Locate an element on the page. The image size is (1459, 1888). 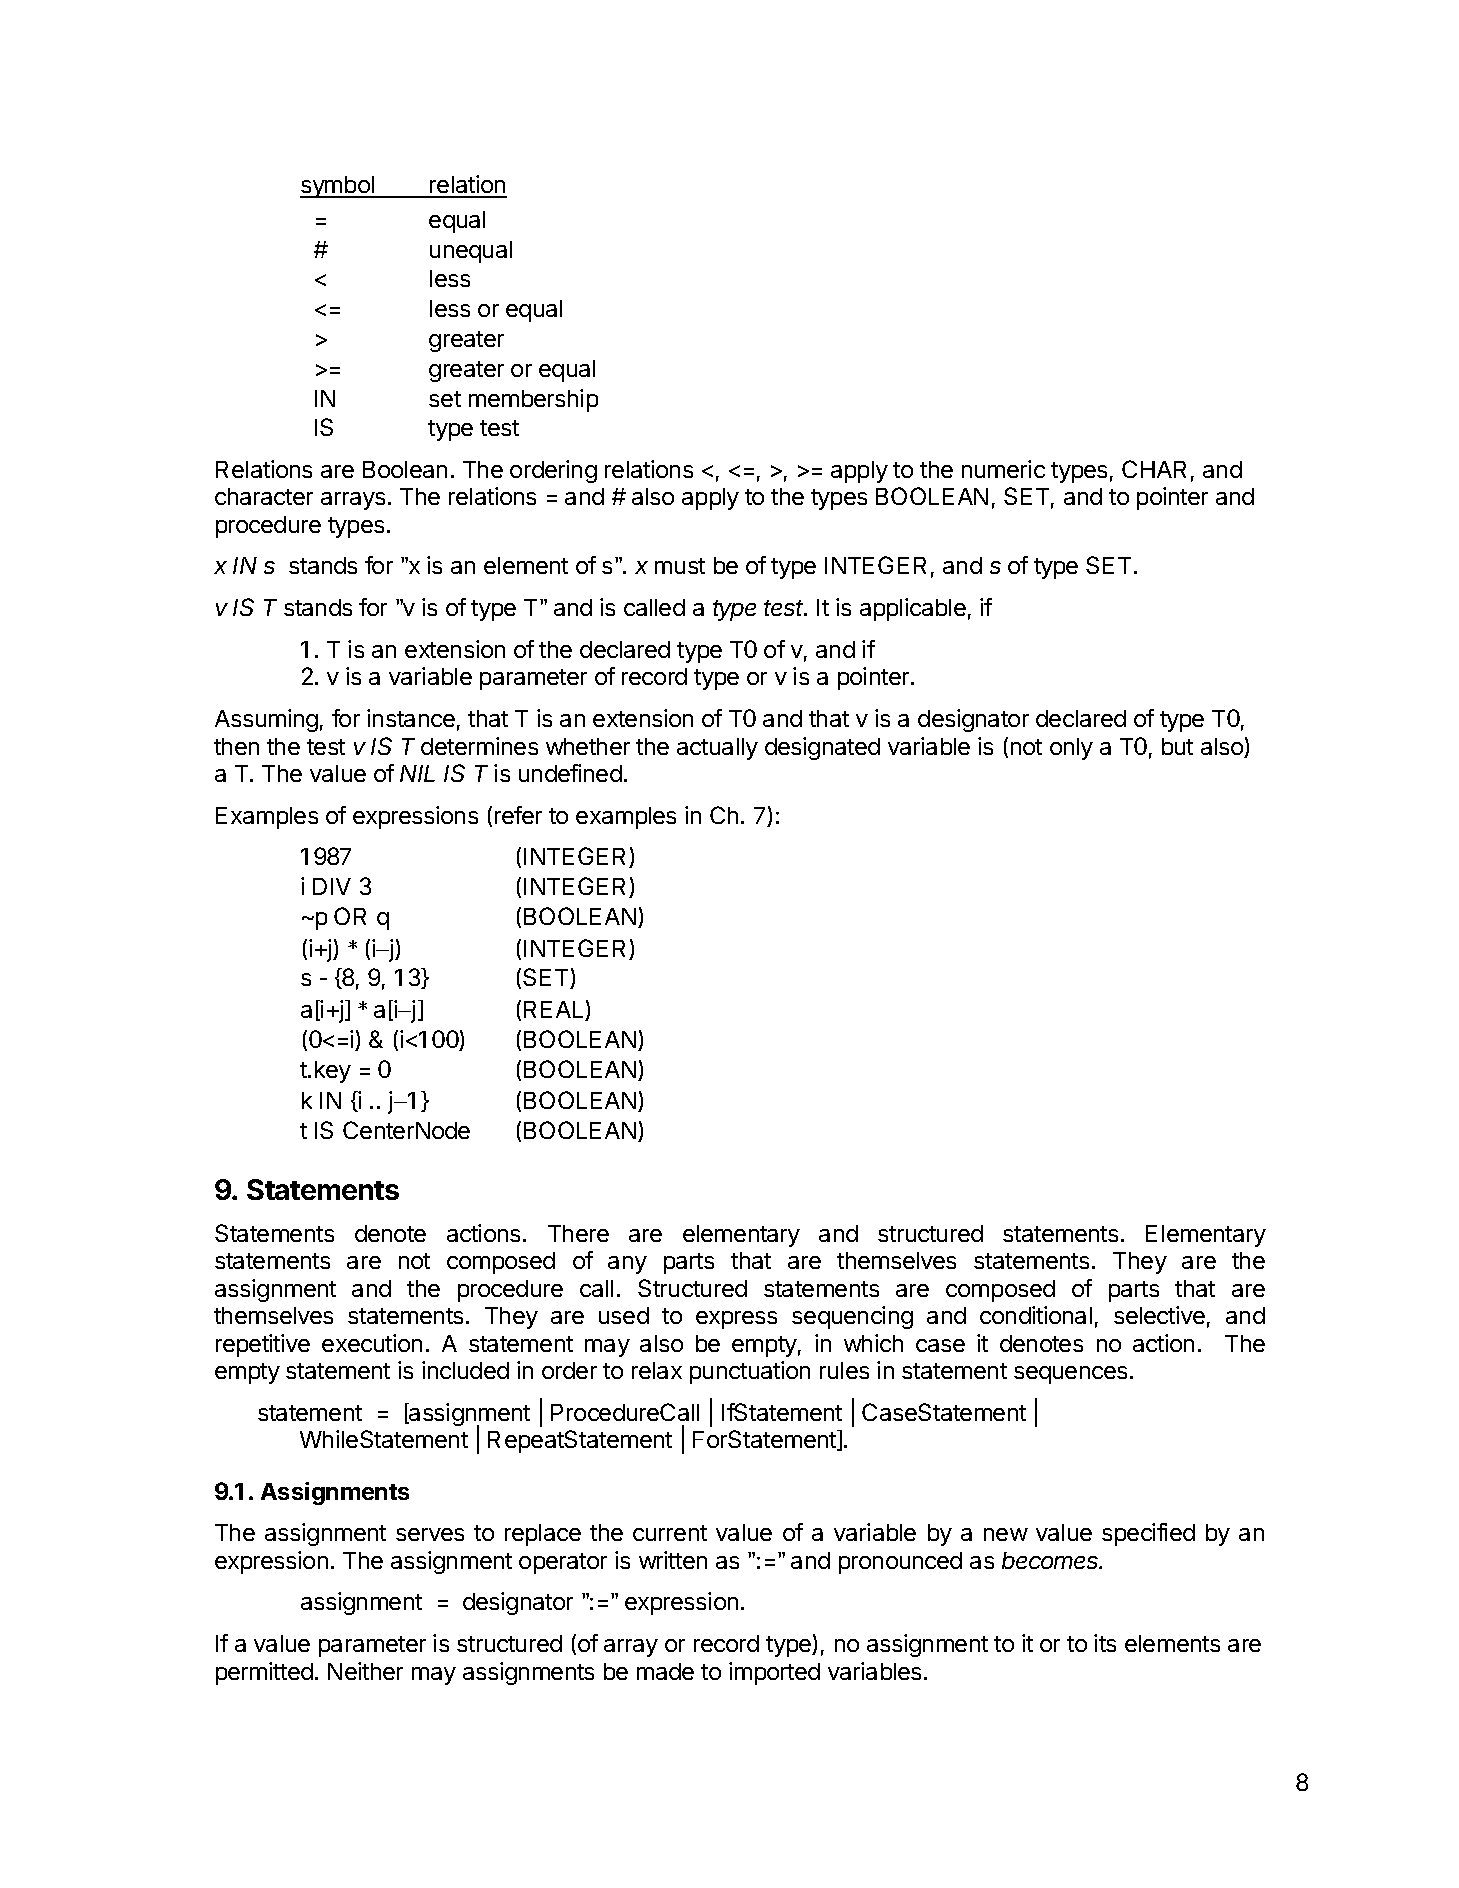
punctuation is located at coordinates (750, 1372).
